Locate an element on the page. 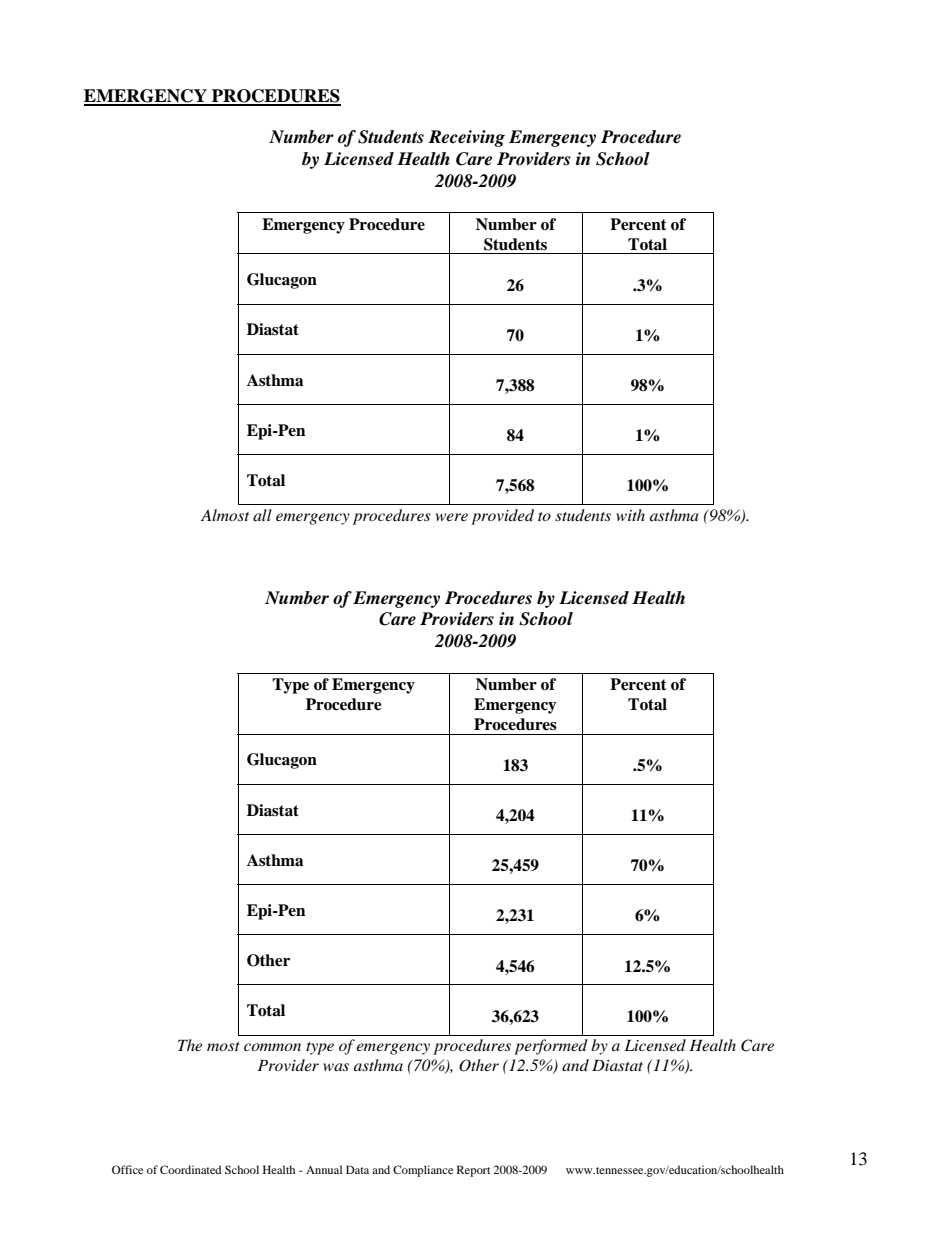 The image size is (952, 1233). Receiving is located at coordinates (466, 138).
